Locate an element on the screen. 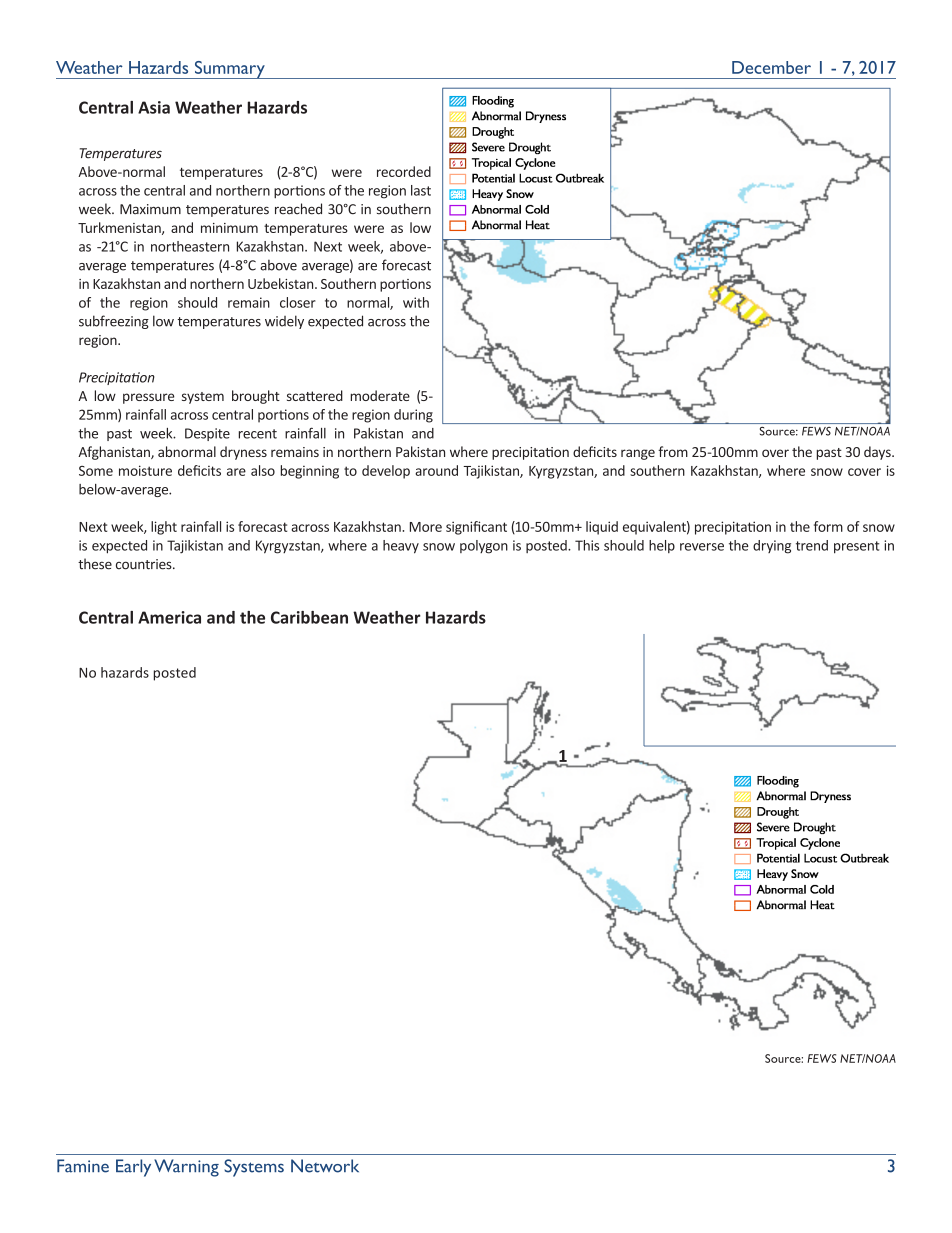 This screenshot has width=952, height=1233. Asia is located at coordinates (154, 107).
